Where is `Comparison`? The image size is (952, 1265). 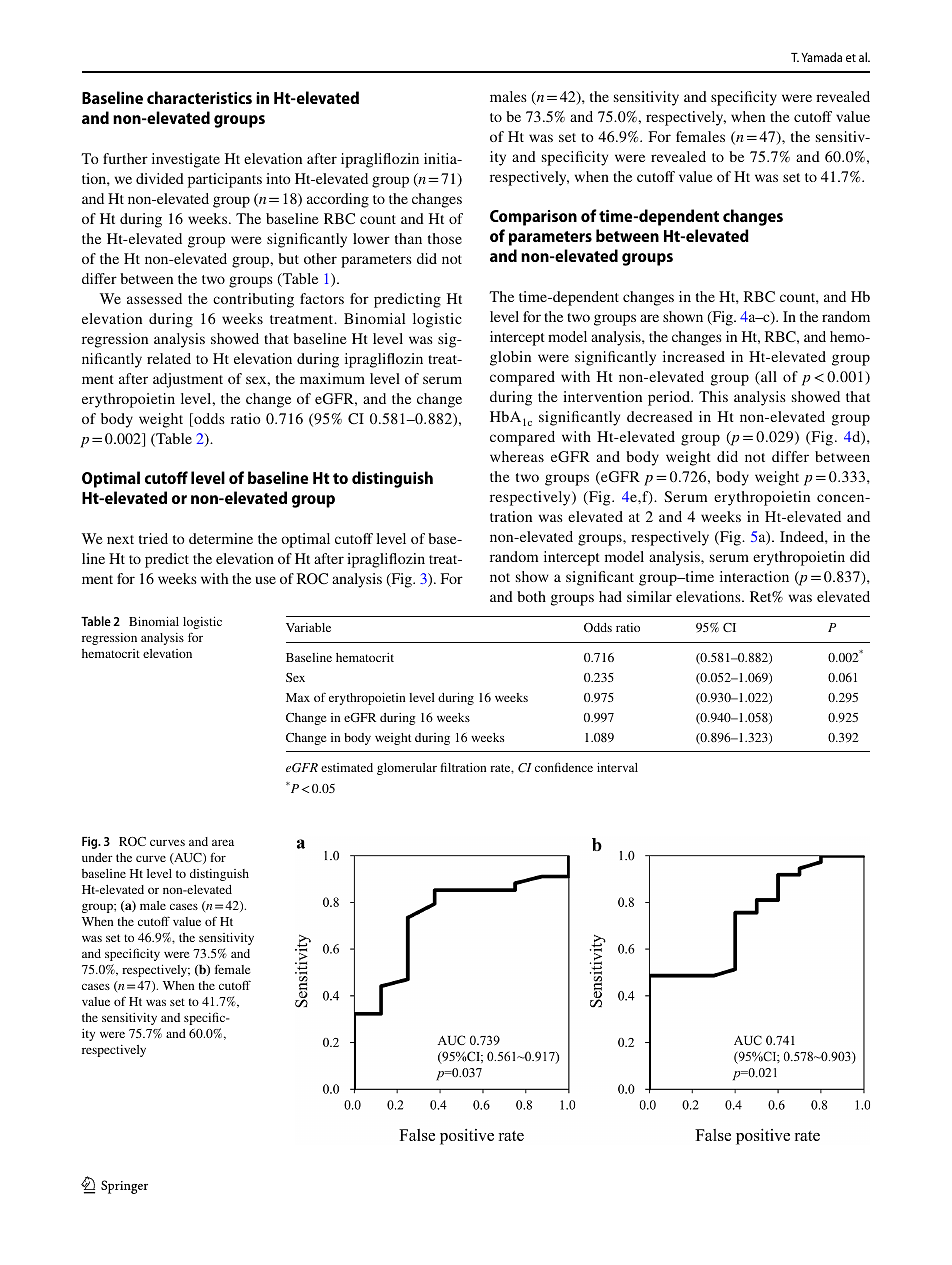
Comparison is located at coordinates (533, 218).
